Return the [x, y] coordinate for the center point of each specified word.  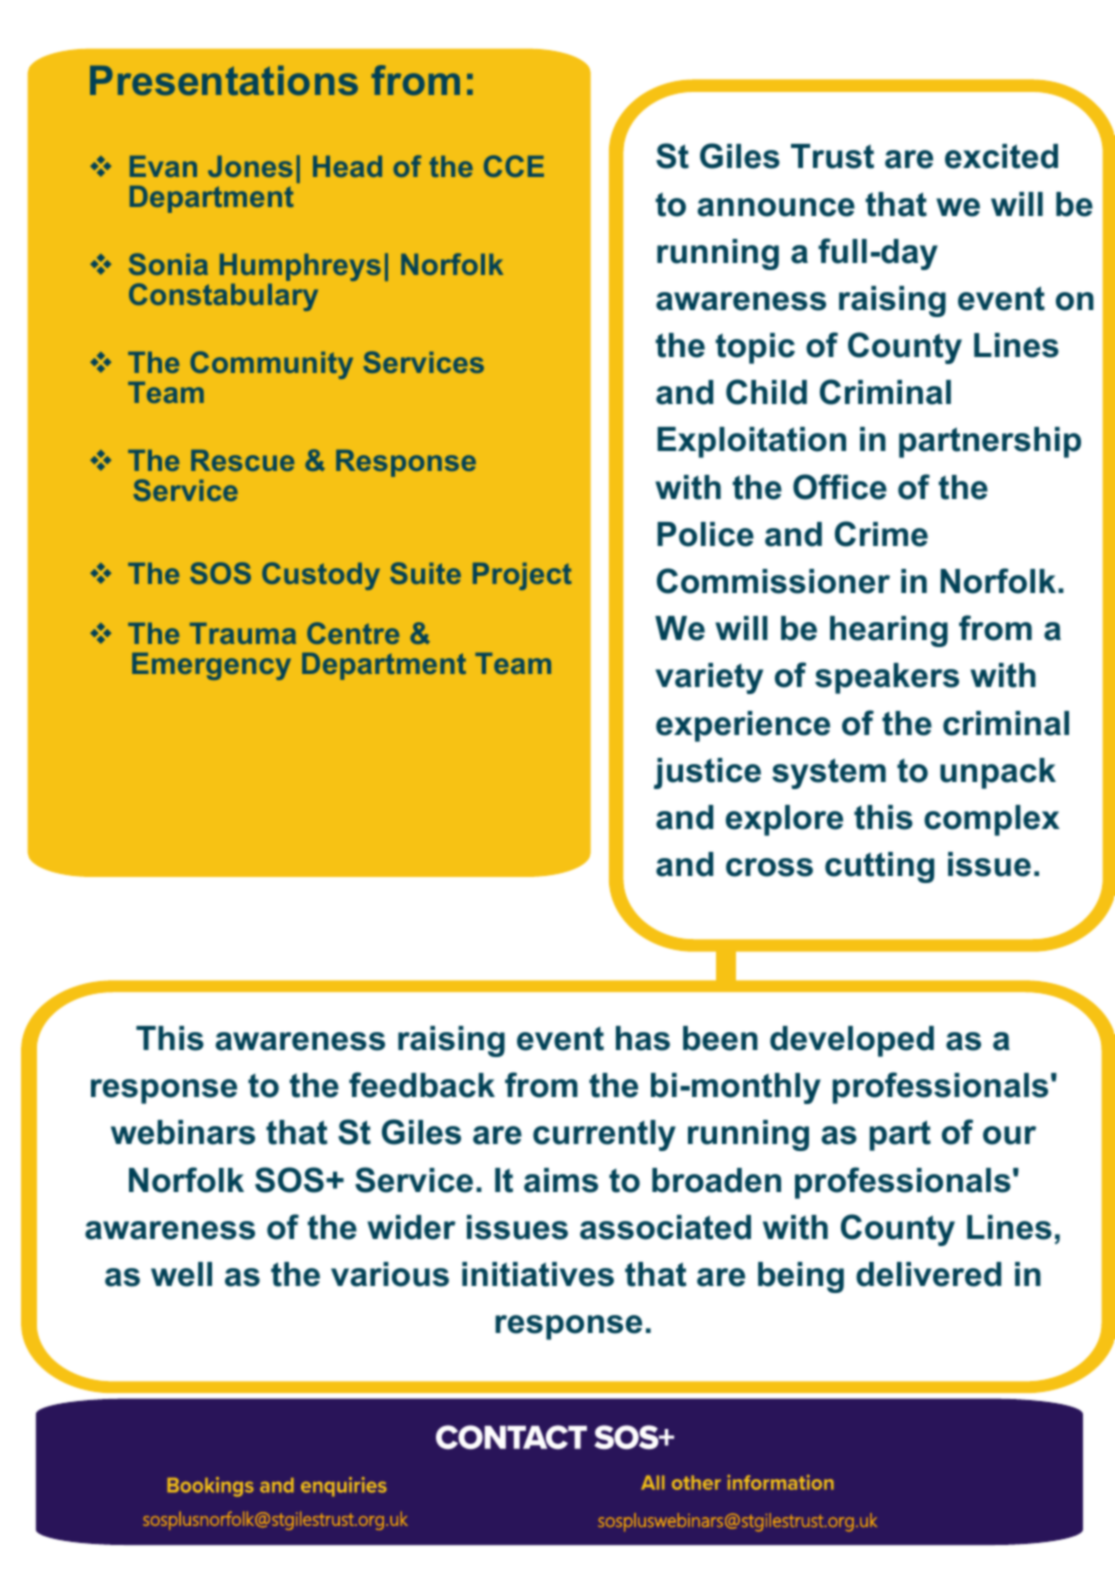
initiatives [538, 1274]
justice [707, 773]
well [181, 1274]
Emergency [211, 666]
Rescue [242, 460]
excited [1001, 156]
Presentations [224, 80]
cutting [879, 867]
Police [705, 534]
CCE [514, 166]
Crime [881, 534]
